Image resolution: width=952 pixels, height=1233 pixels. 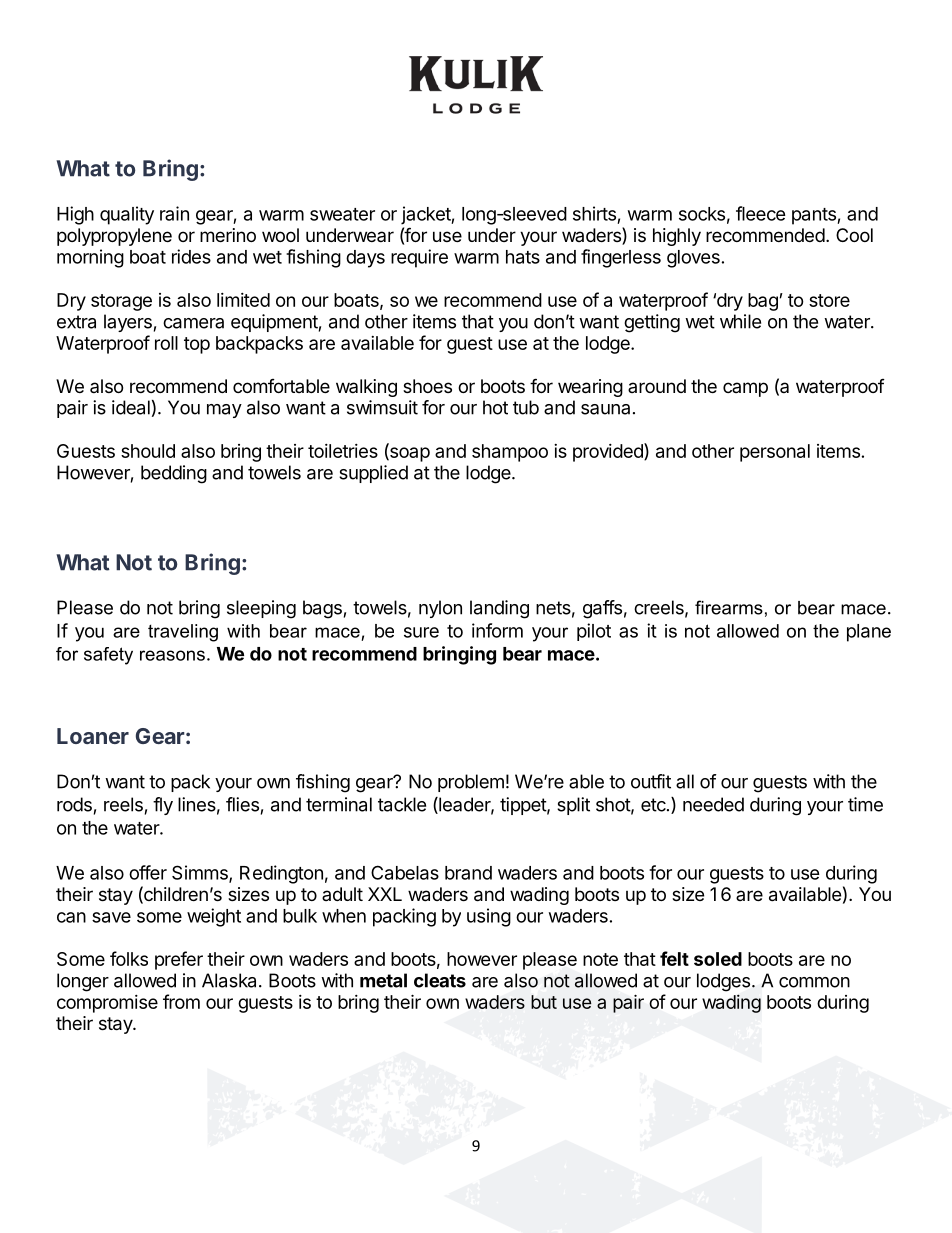 I want to click on hats, so click(x=523, y=257).
